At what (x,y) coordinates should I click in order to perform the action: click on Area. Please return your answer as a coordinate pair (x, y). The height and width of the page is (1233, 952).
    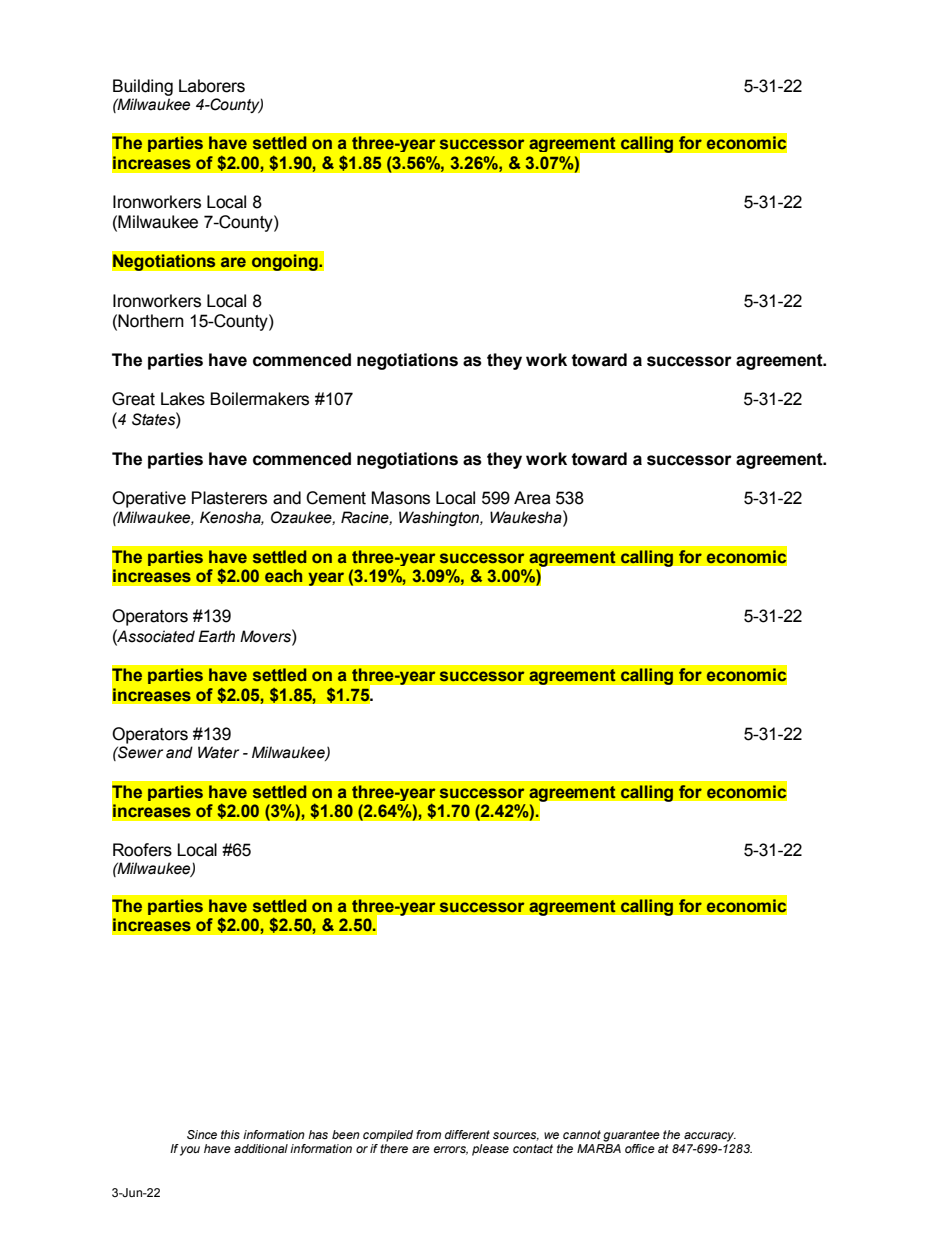
    Looking at the image, I should click on (532, 498).
